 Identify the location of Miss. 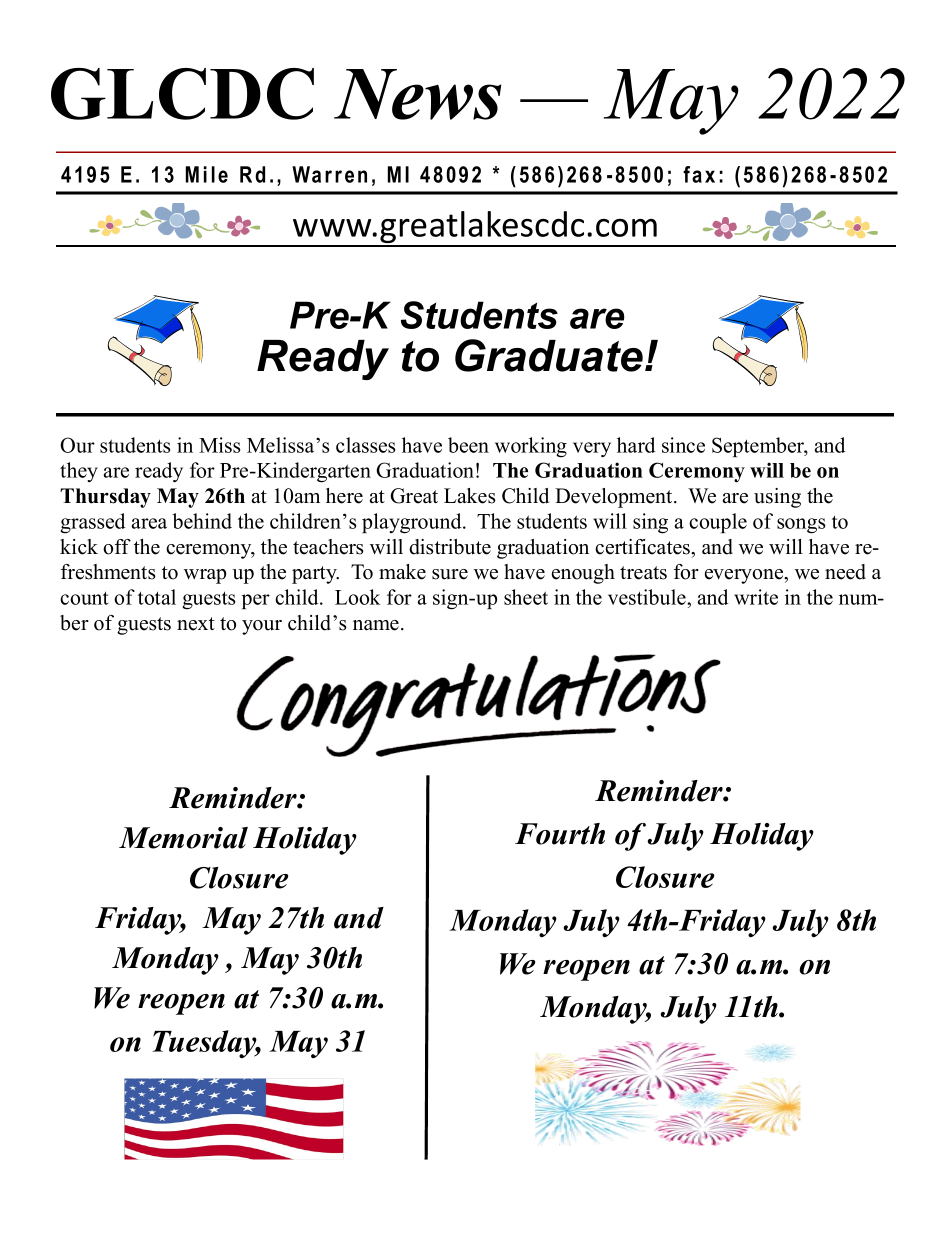
(219, 445).
